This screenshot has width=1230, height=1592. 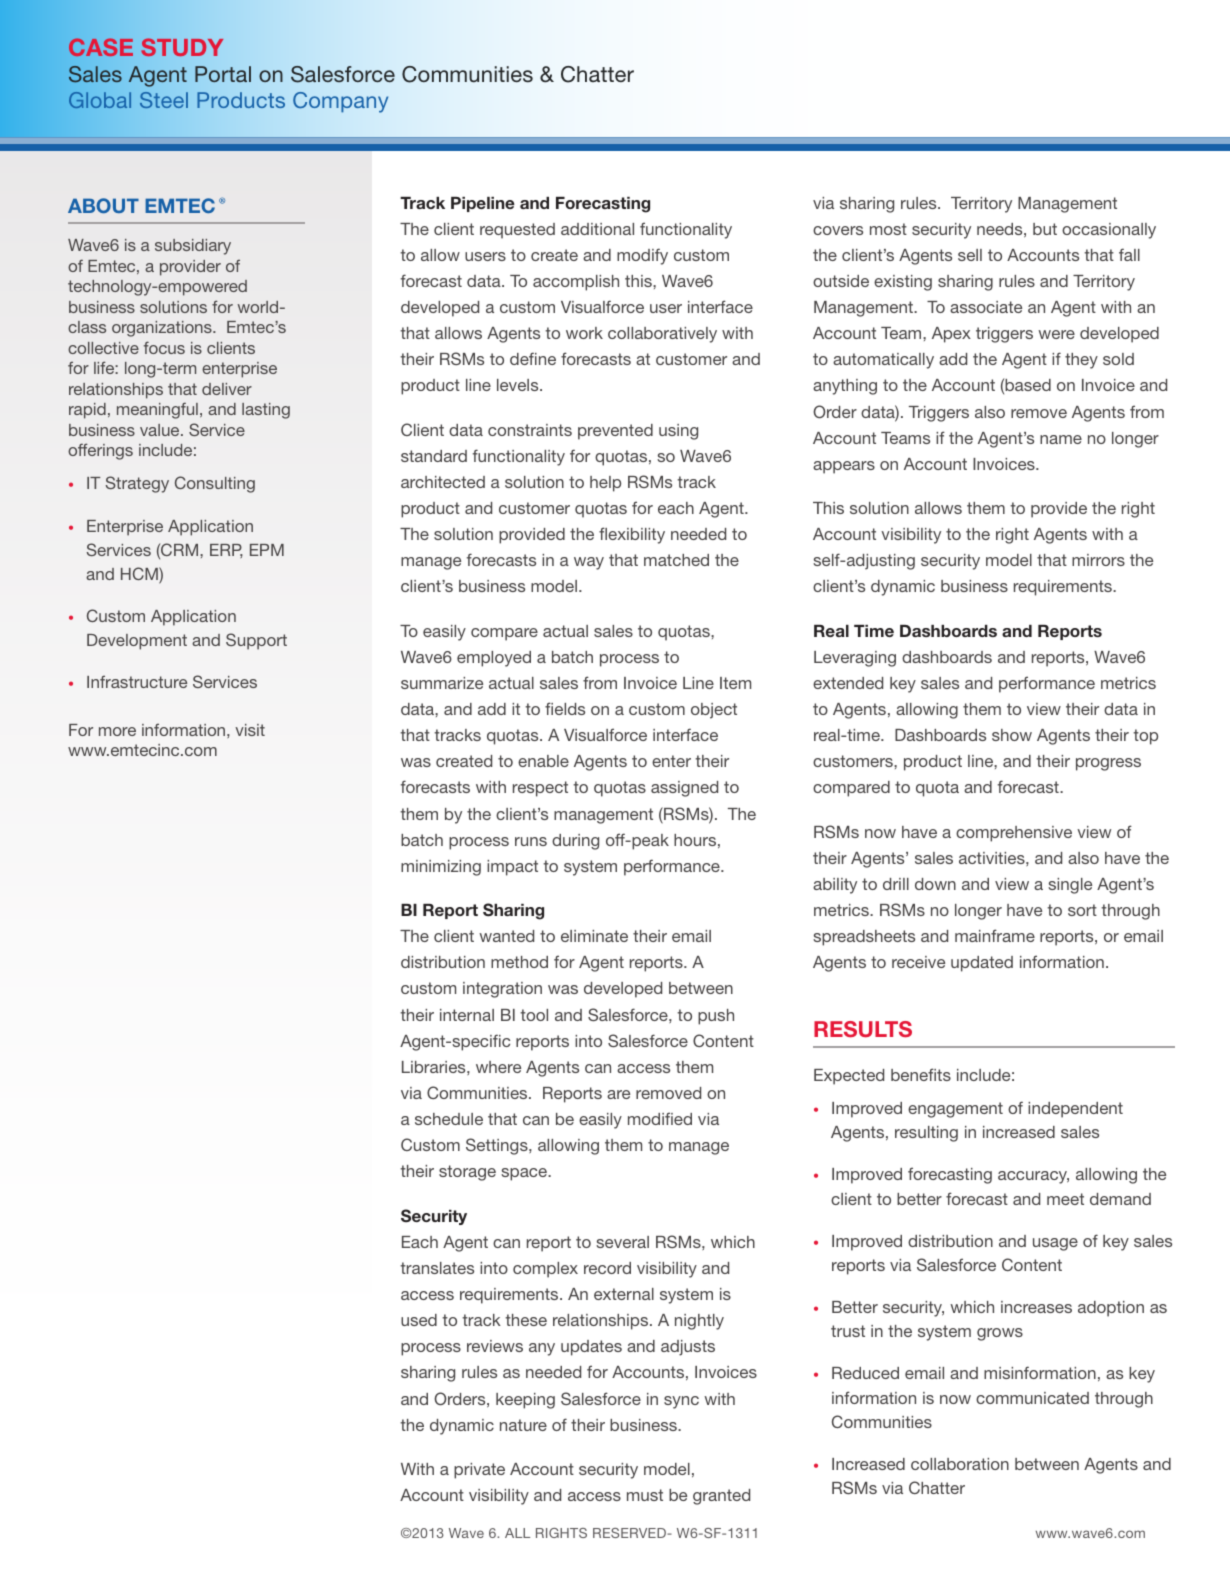 What do you see at coordinates (645, 1495) in the screenshot?
I see `must` at bounding box center [645, 1495].
